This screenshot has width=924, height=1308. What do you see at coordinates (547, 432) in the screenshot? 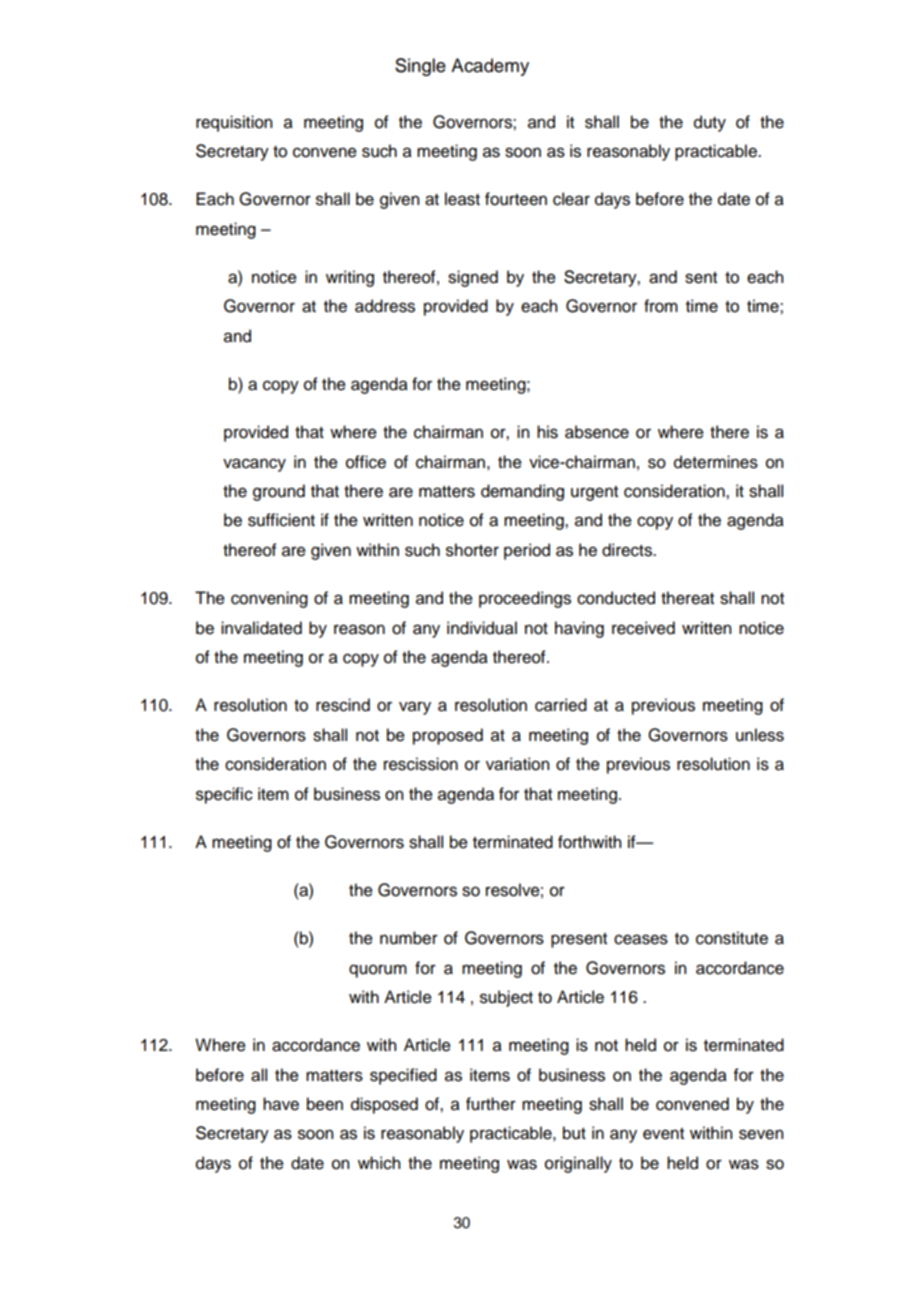
I see `his` at bounding box center [547, 432].
